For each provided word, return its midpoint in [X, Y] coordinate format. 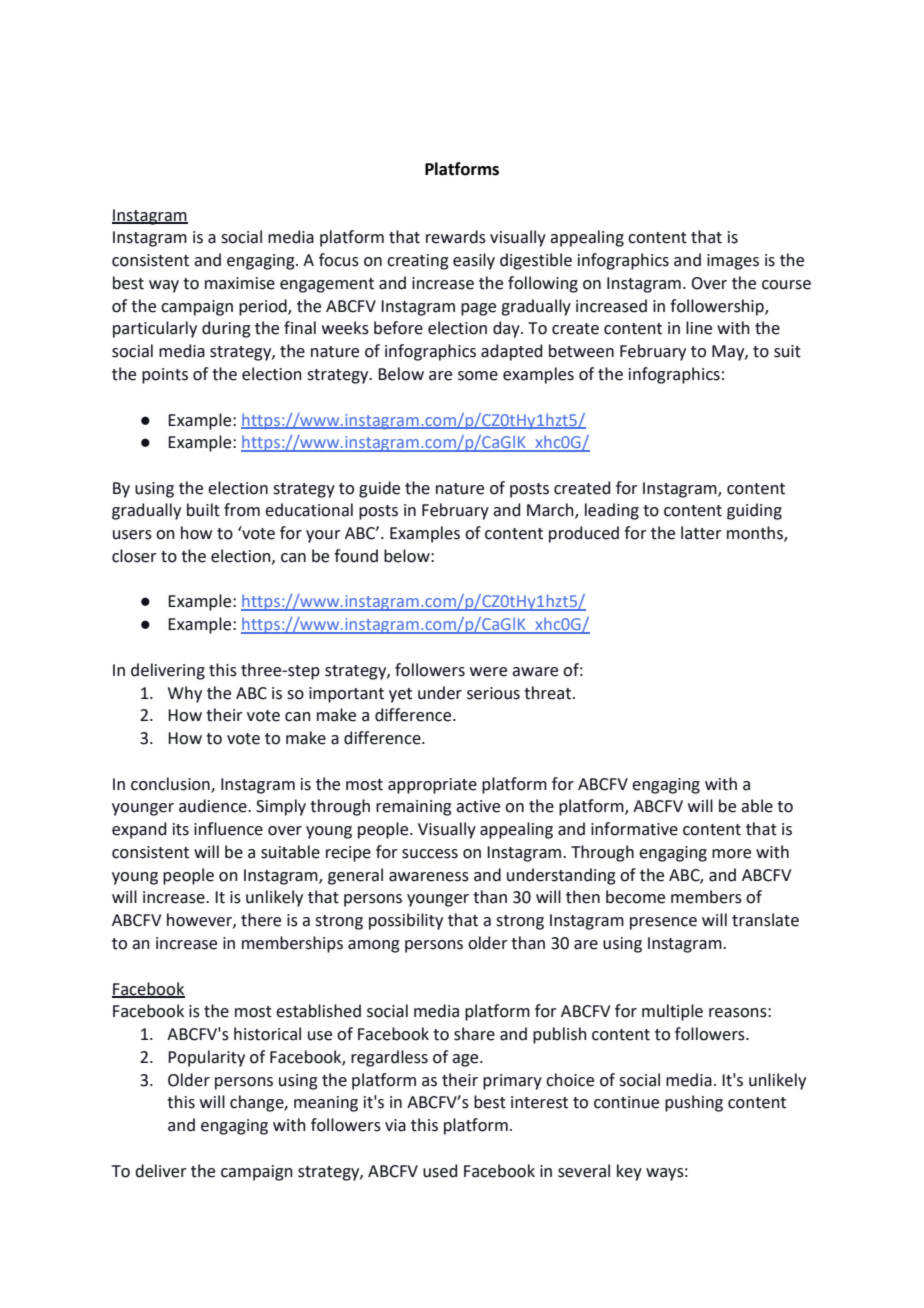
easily [474, 261]
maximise [240, 283]
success [430, 854]
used [440, 1171]
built [203, 510]
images [733, 262]
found [356, 556]
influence [228, 829]
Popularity [206, 1058]
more [731, 854]
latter [701, 533]
